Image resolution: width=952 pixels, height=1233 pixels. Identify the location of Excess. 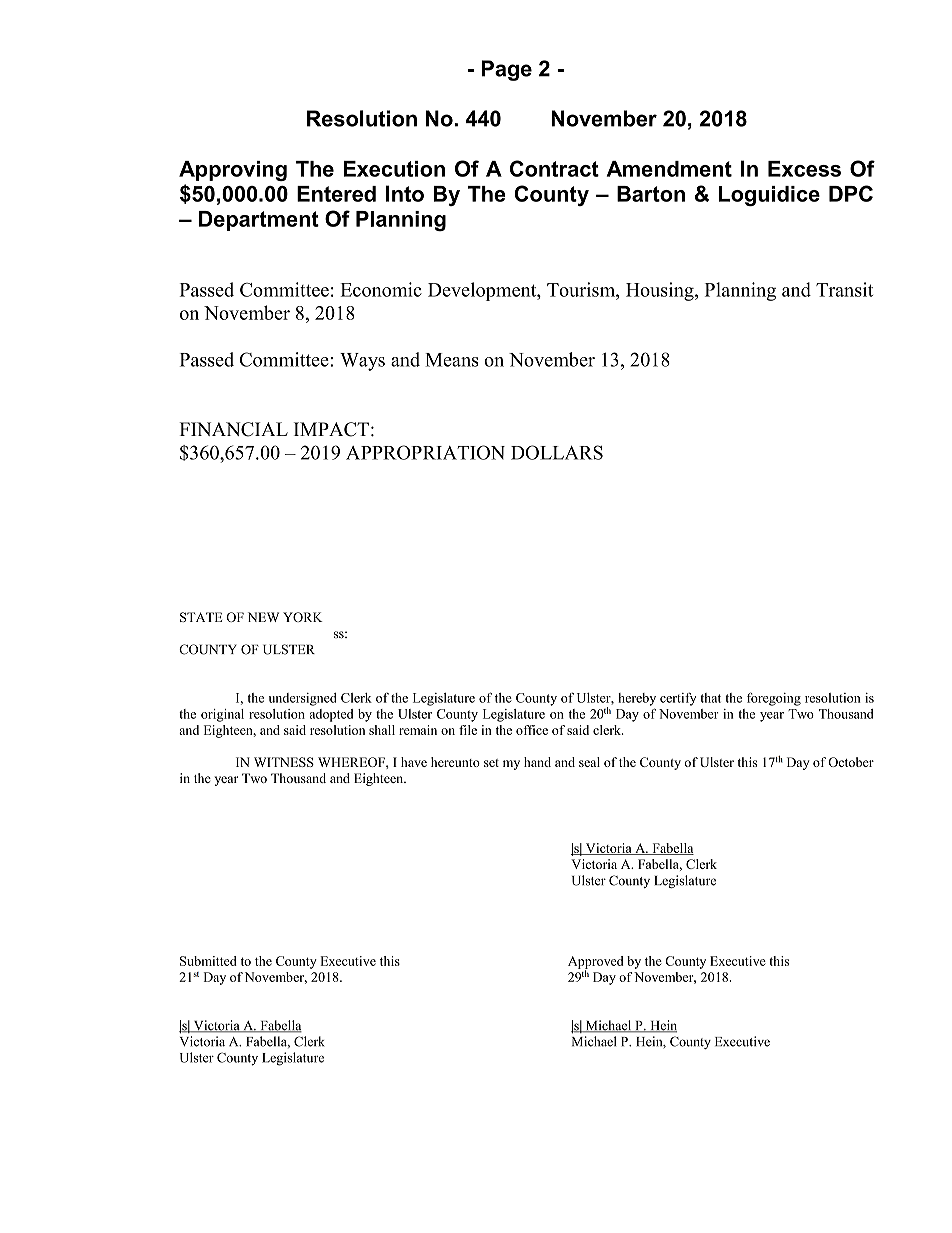
(804, 169).
